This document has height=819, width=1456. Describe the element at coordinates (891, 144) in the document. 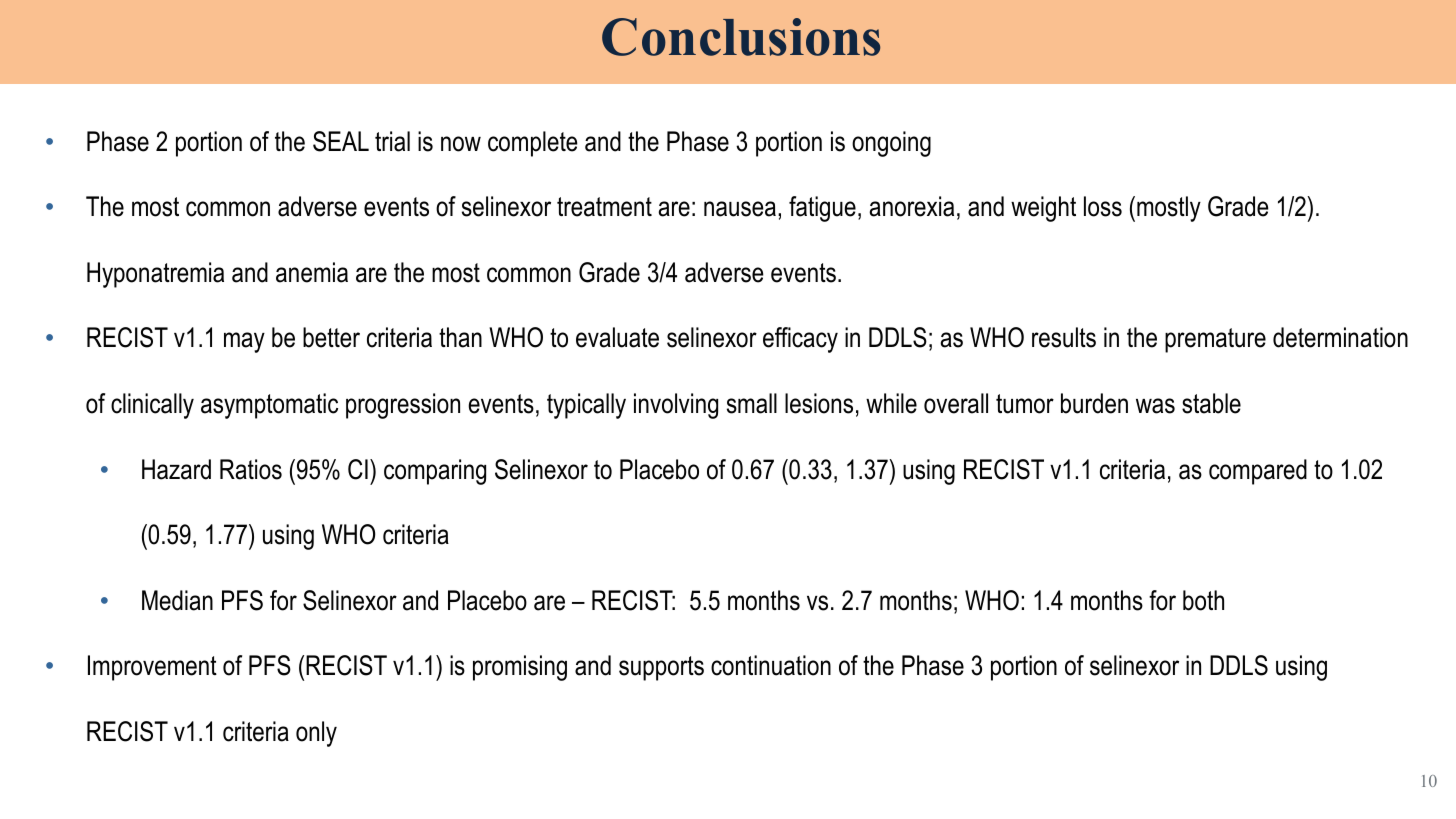

I see `ongoing` at that location.
